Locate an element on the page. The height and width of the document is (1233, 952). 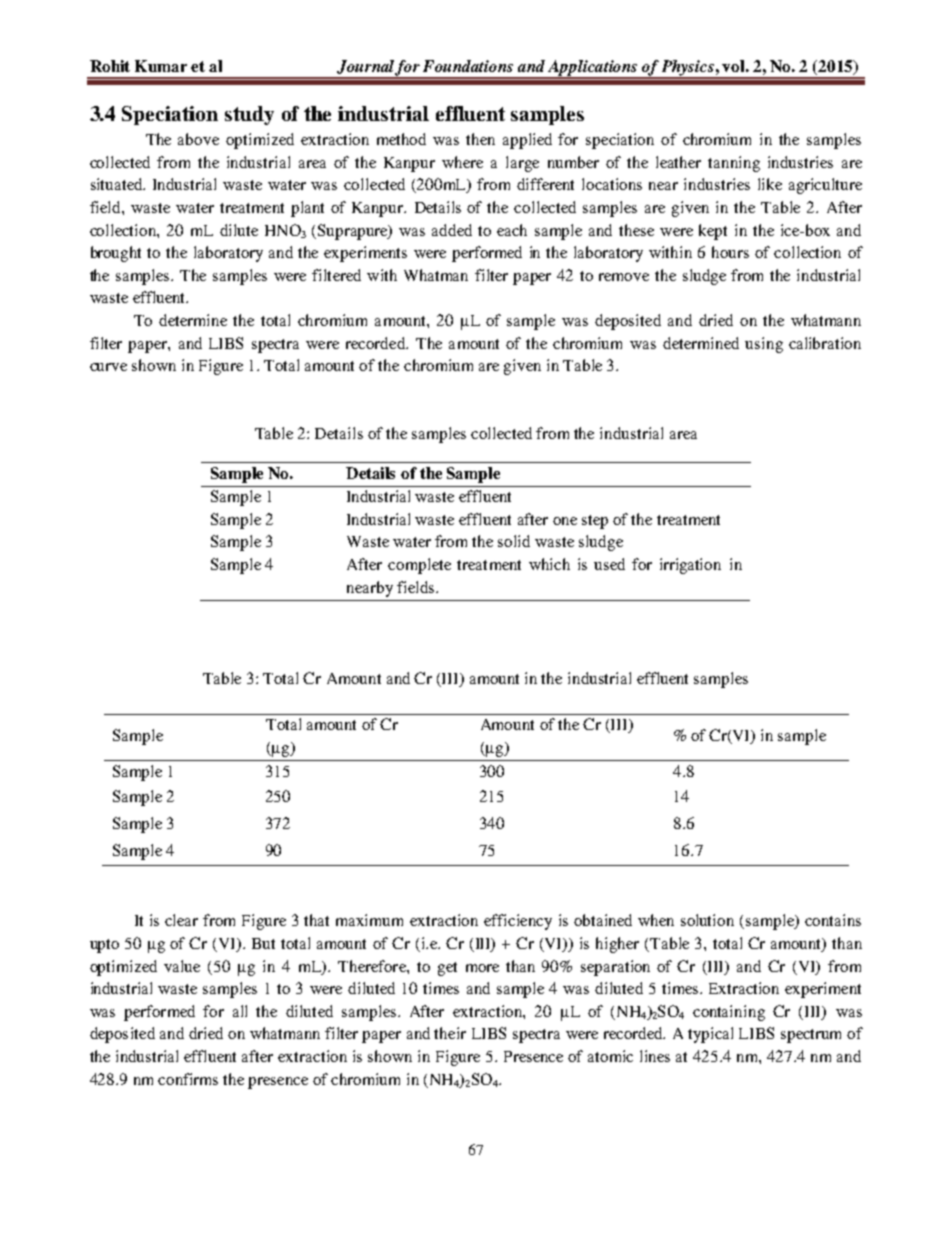
typical is located at coordinates (710, 1035).
